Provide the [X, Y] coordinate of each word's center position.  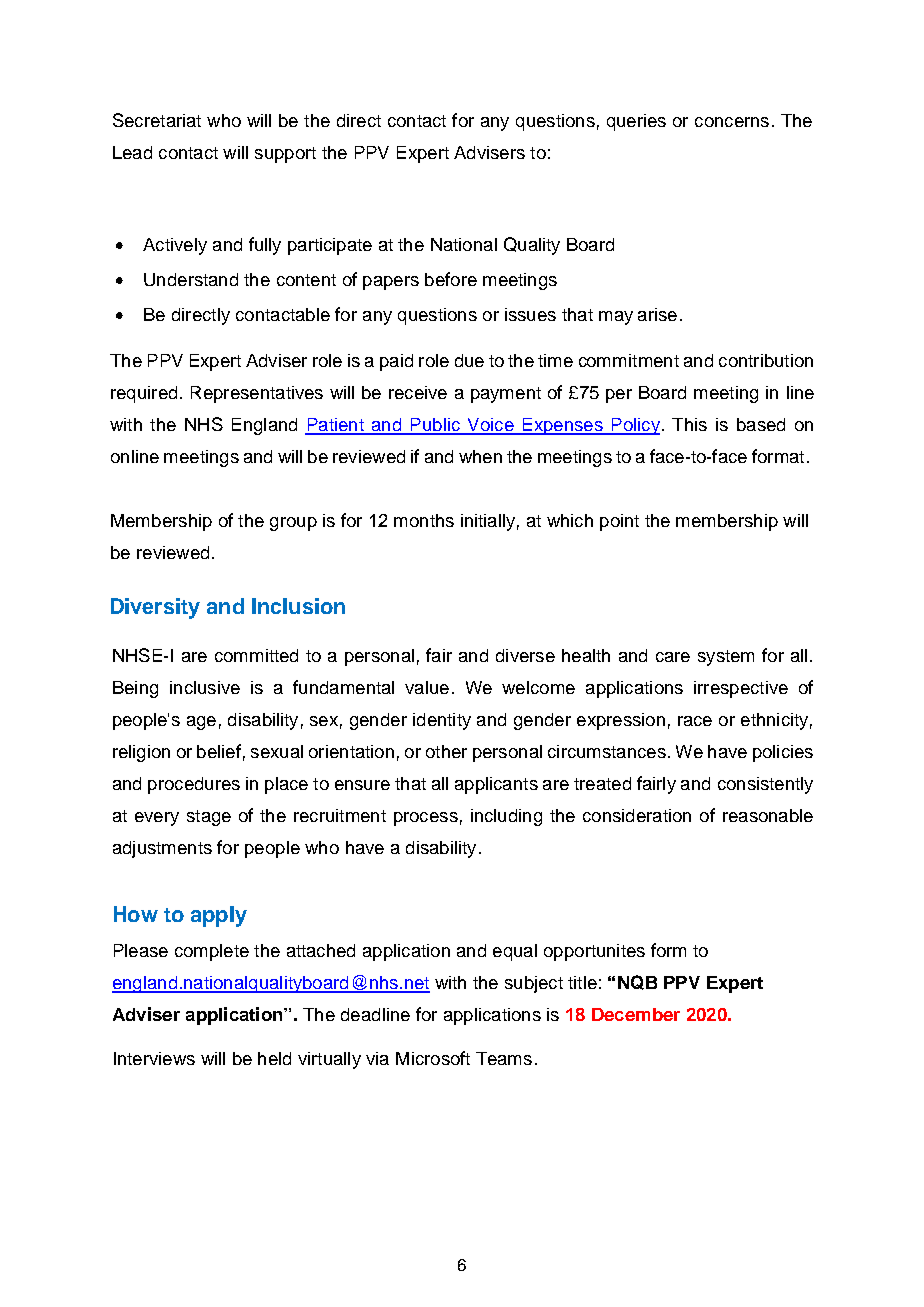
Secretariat [157, 120]
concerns [732, 122]
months [424, 520]
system [726, 658]
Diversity [155, 608]
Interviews [154, 1058]
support [285, 155]
